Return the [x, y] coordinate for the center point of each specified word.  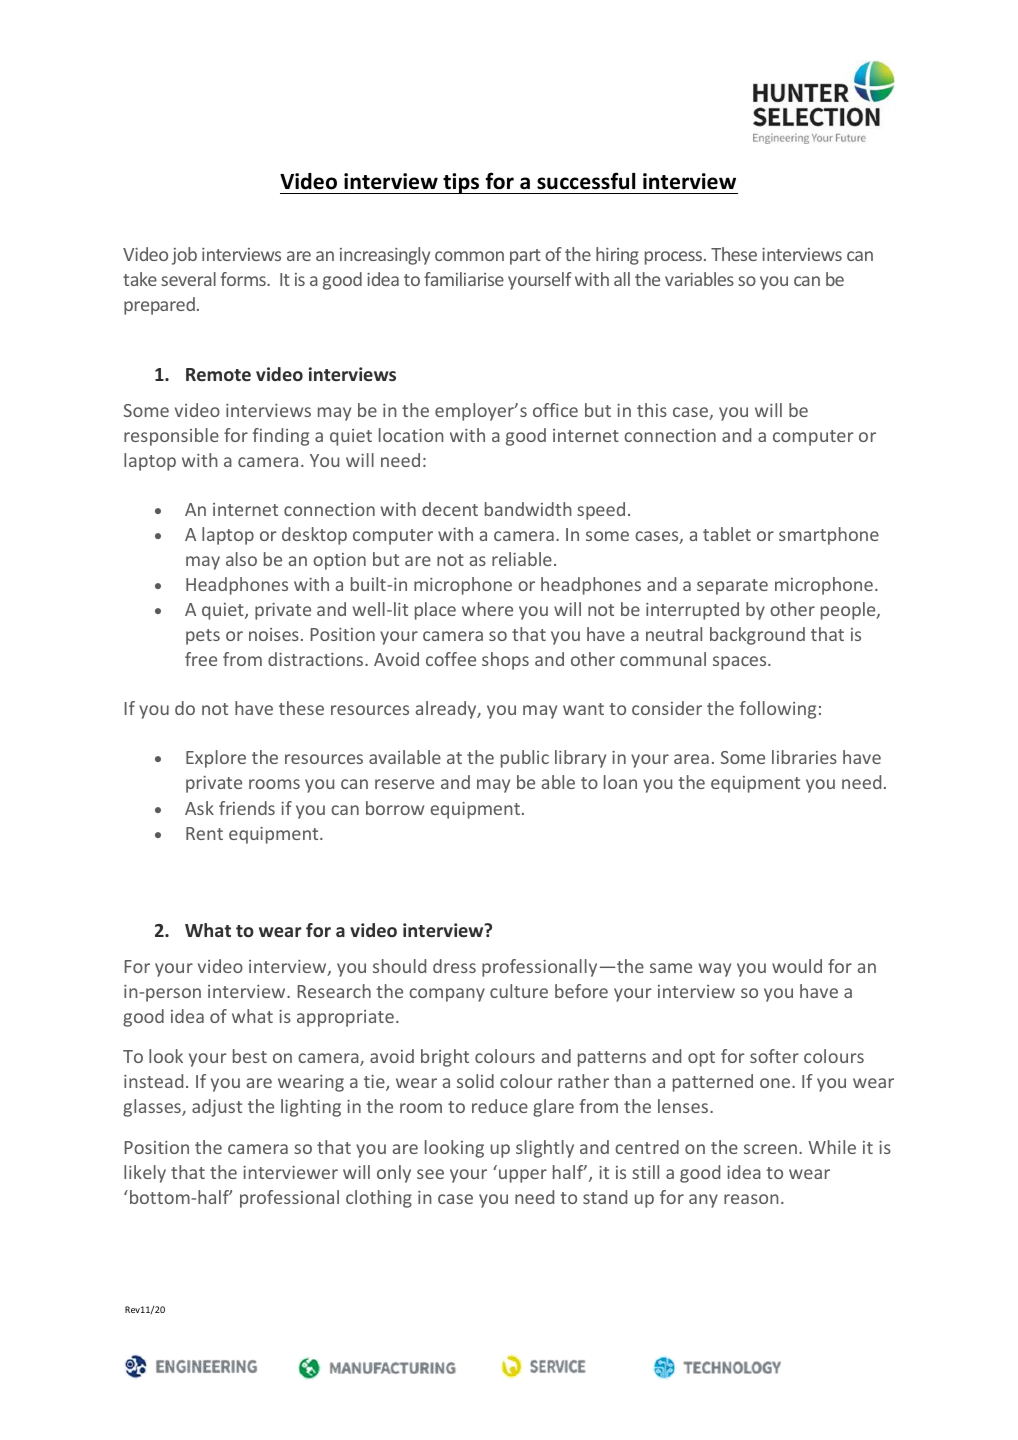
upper [523, 1176]
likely [145, 1174]
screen [770, 1149]
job [184, 256]
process [675, 258]
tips [461, 183]
